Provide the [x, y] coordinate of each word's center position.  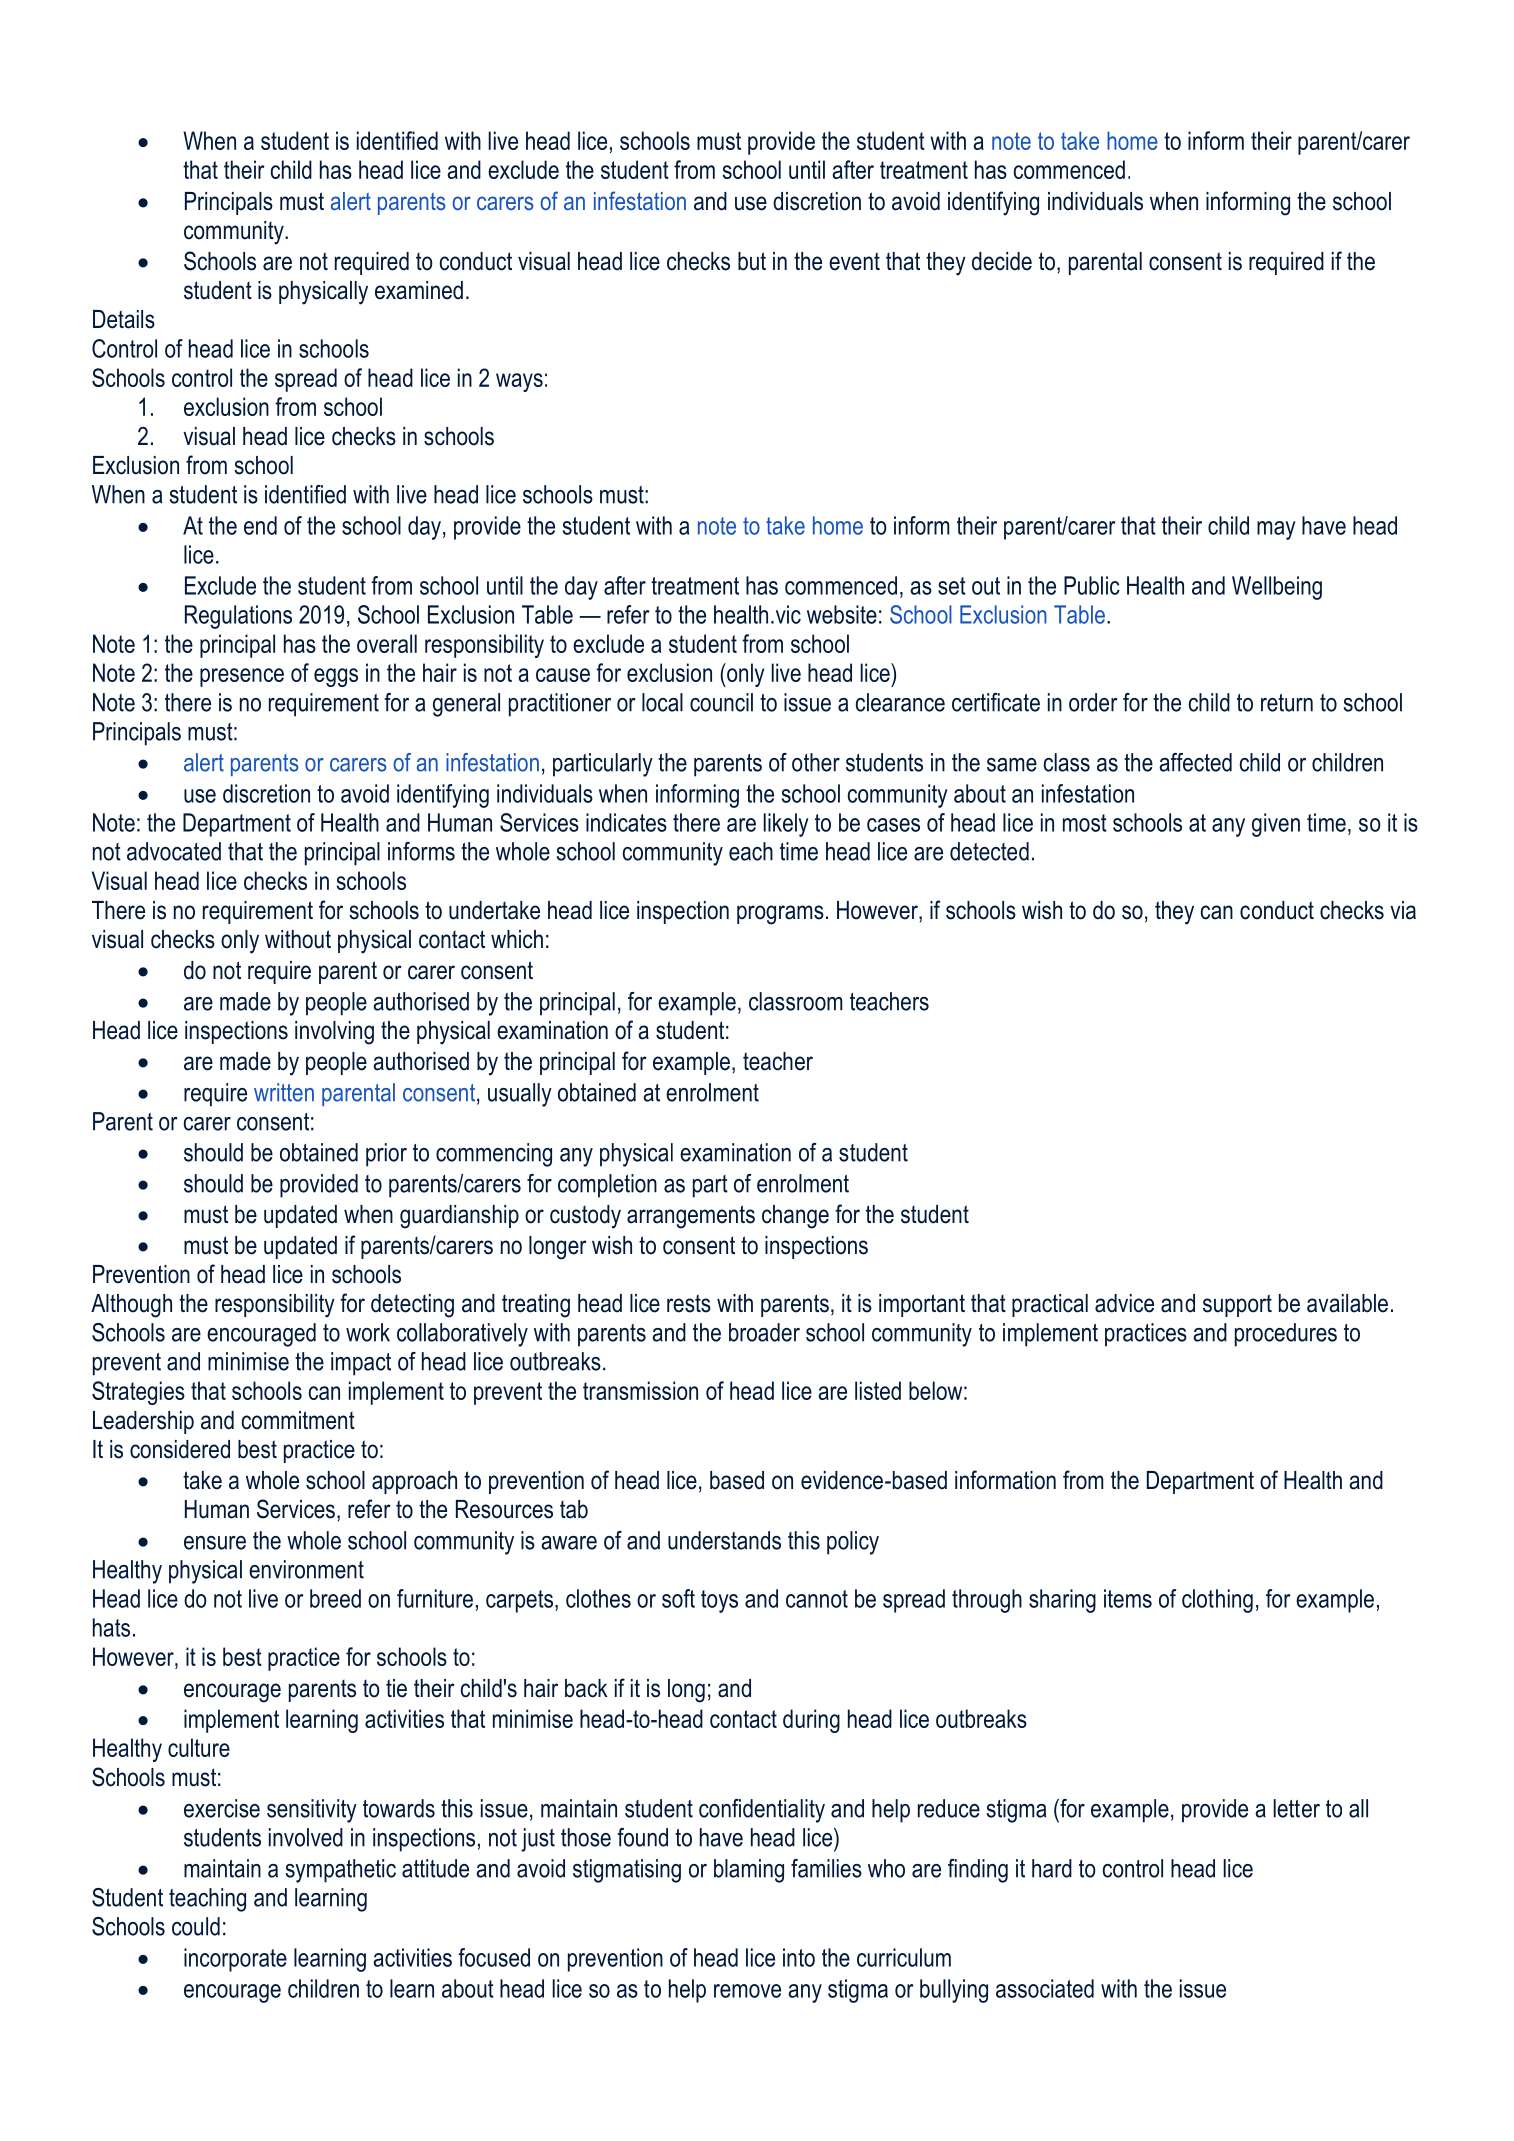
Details [124, 319]
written [284, 1092]
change [795, 1217]
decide [1002, 261]
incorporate [235, 1960]
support [1237, 1305]
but [752, 261]
